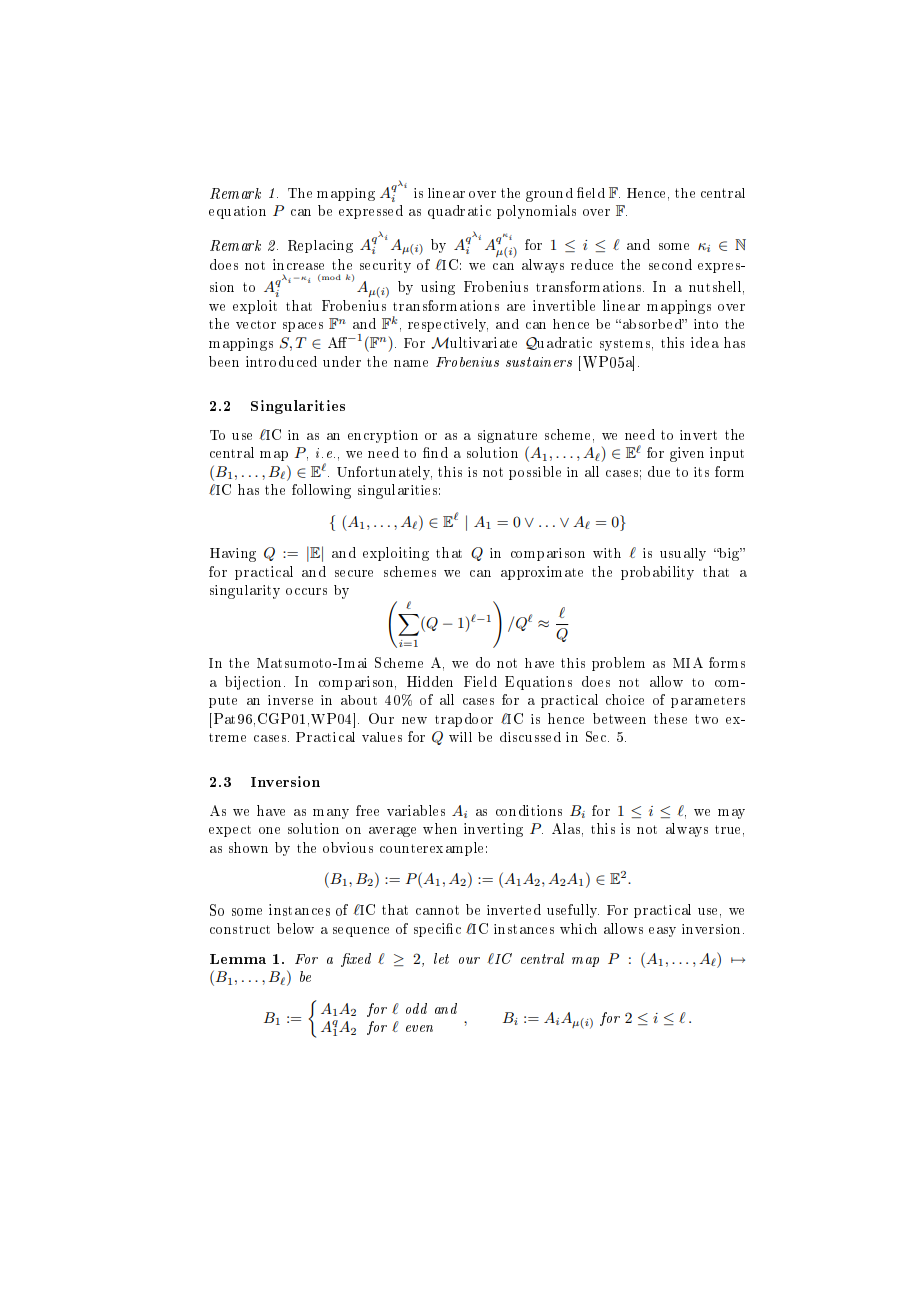  Describe the element at coordinates (657, 573) in the document. I see `probability` at that location.
